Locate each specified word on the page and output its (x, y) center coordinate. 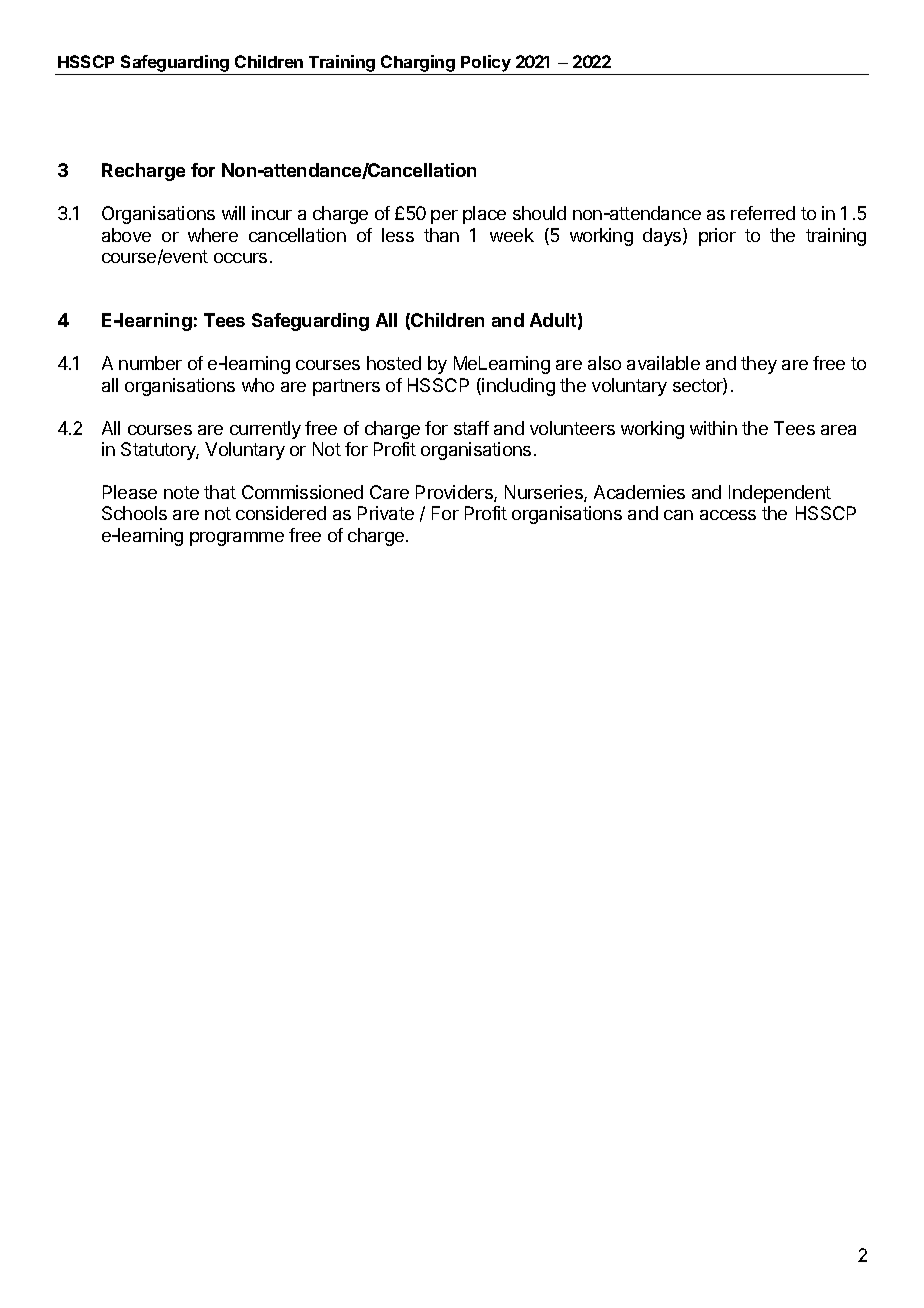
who (258, 385)
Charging (418, 65)
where (213, 235)
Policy (486, 65)
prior (717, 237)
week (512, 235)
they (759, 365)
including (518, 387)
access (728, 515)
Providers (455, 493)
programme (237, 539)
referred (763, 213)
